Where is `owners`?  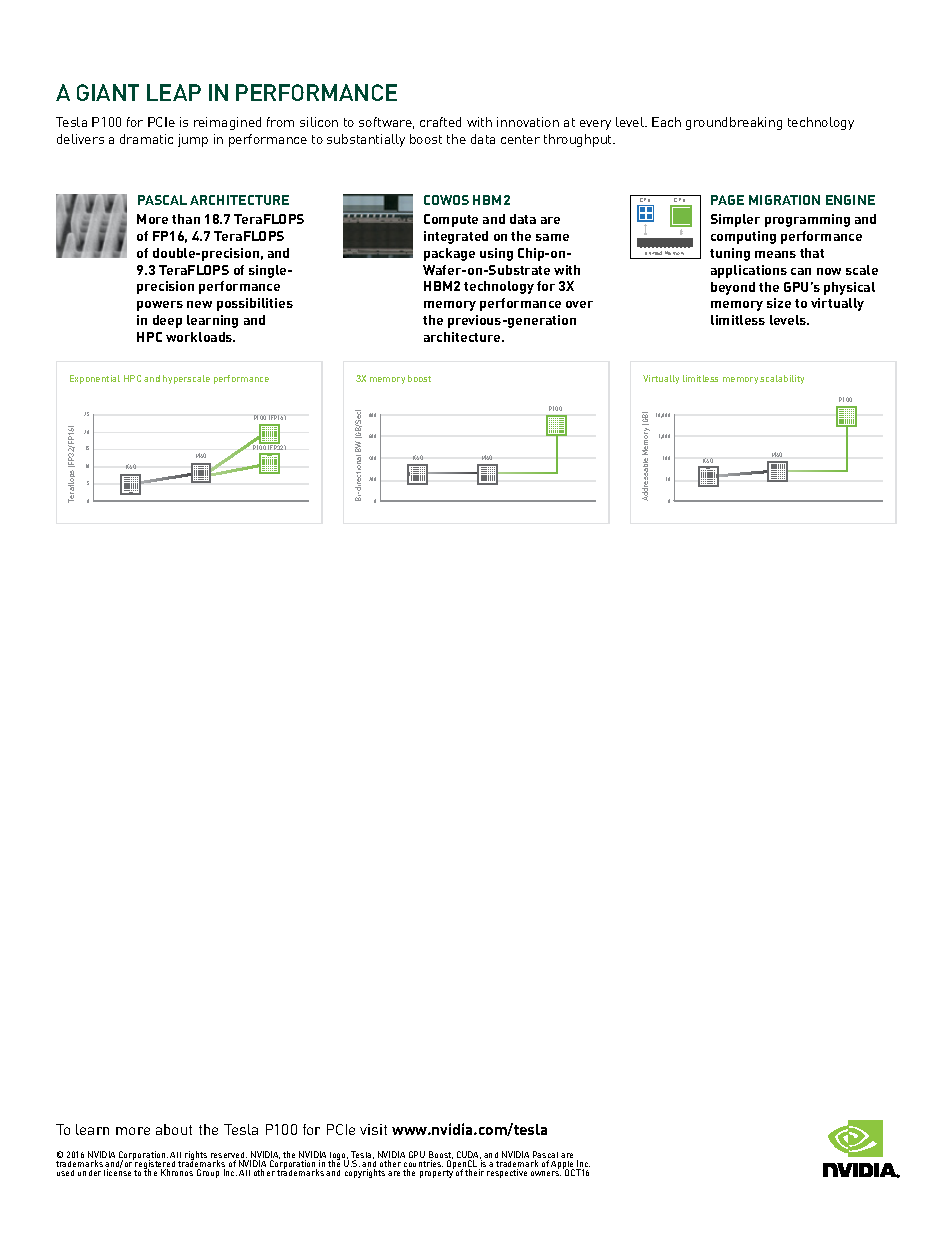
owners is located at coordinates (546, 1173).
